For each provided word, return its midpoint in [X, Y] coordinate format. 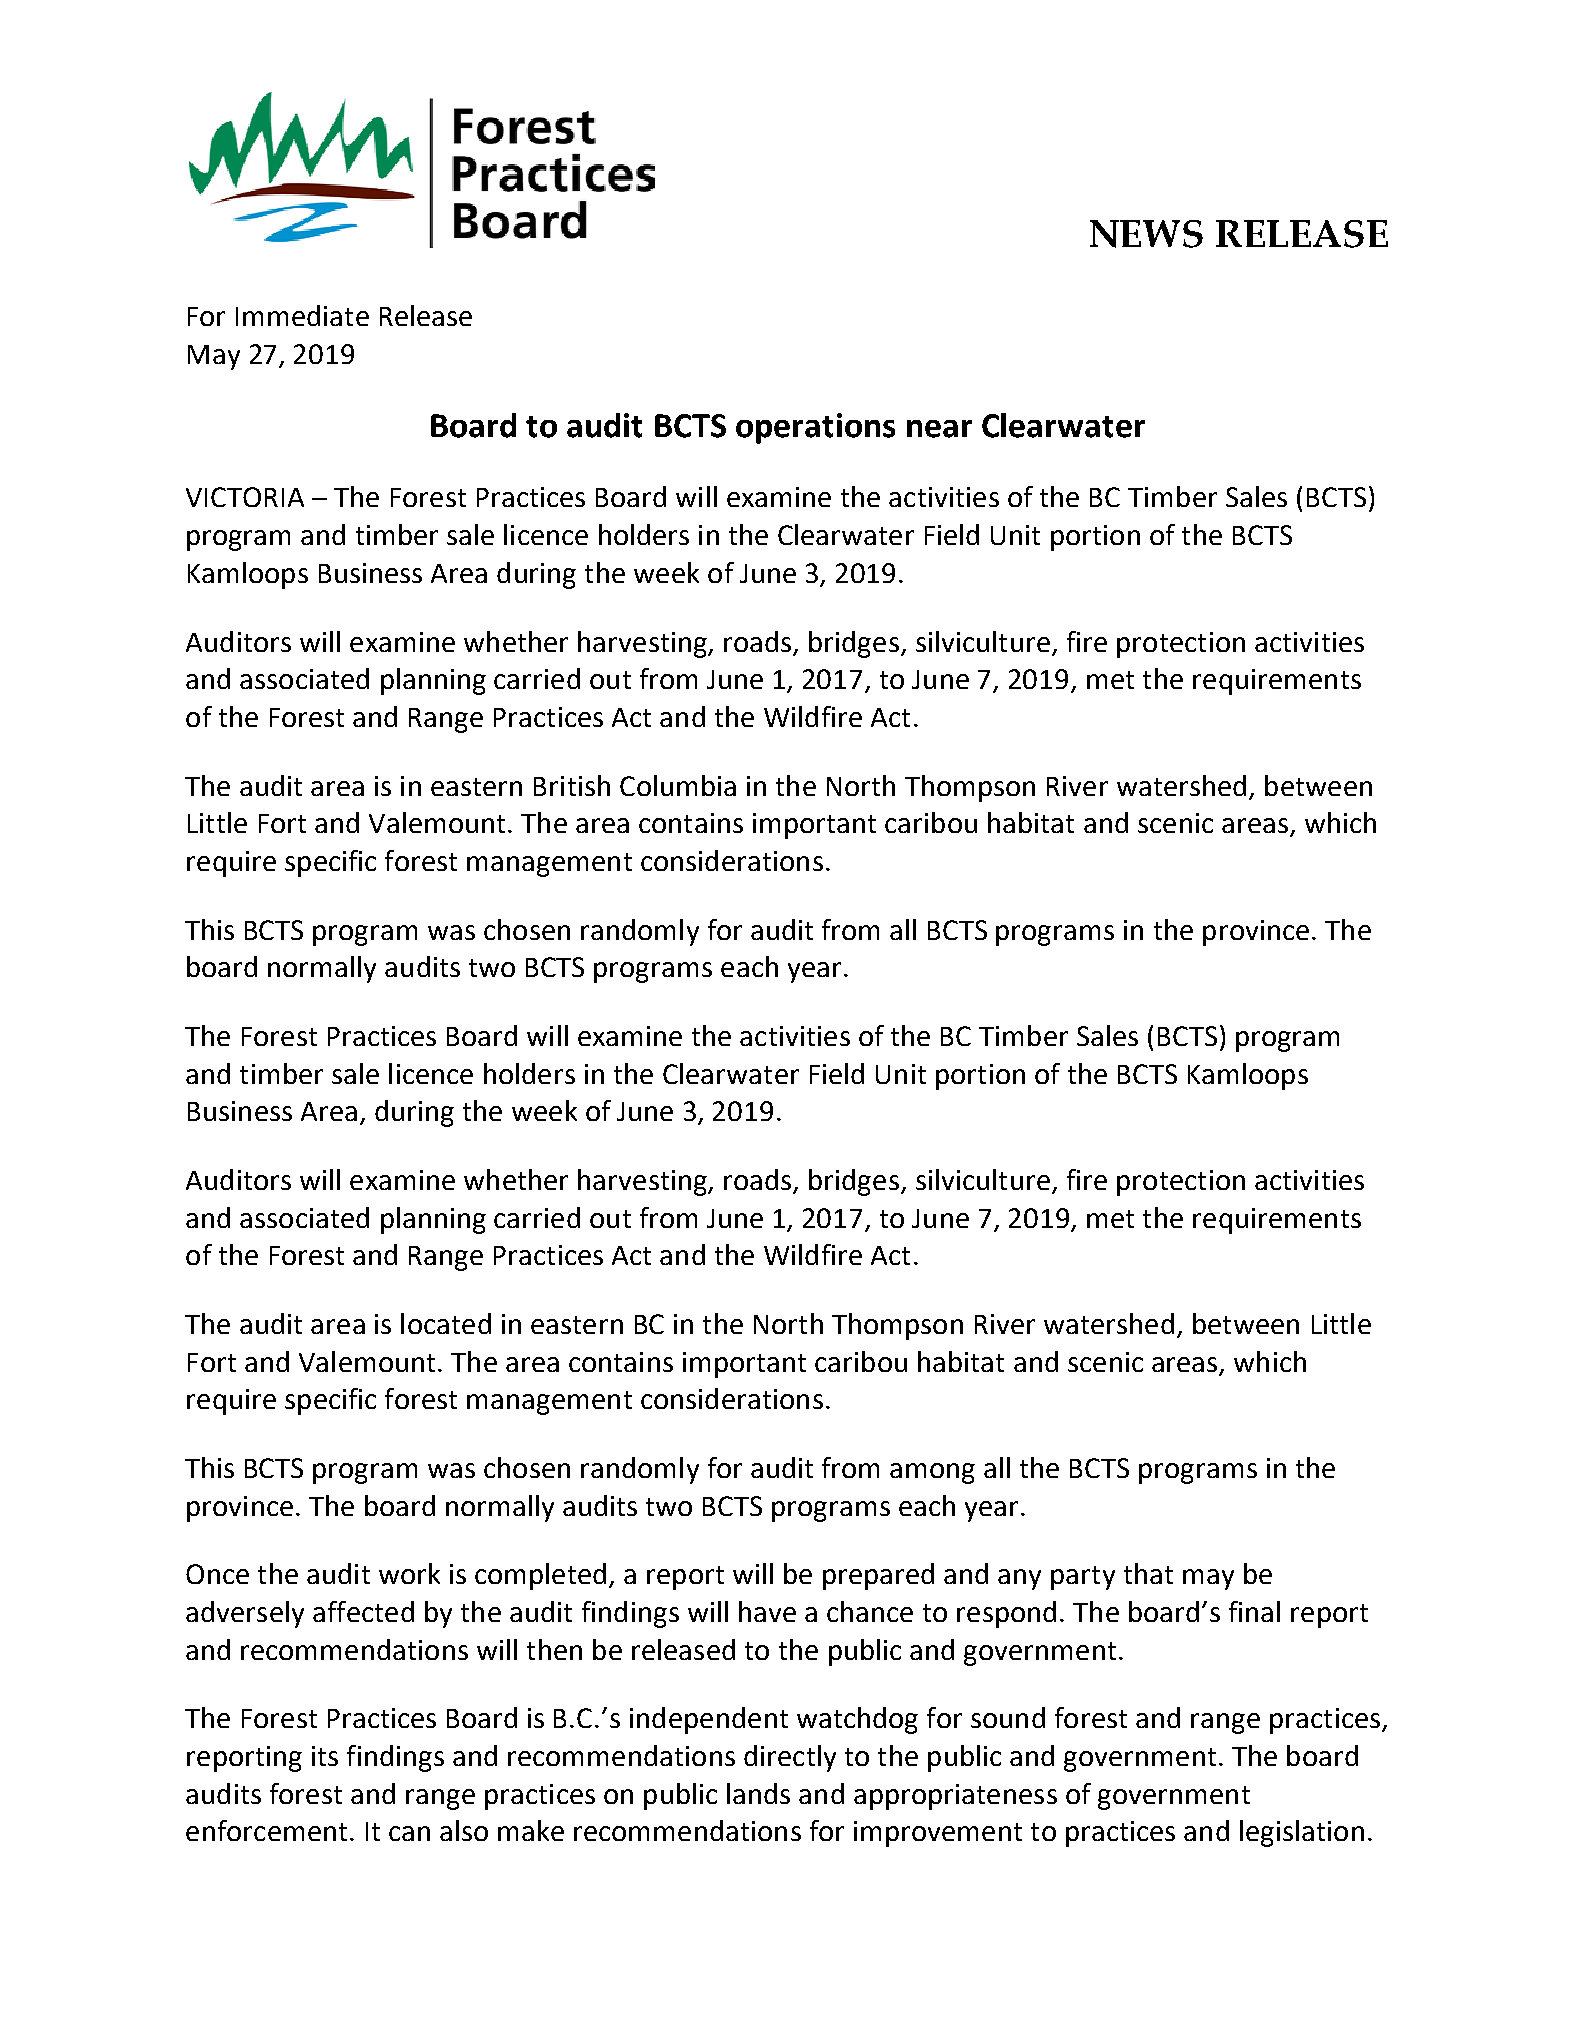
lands [758, 1793]
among [932, 1473]
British [572, 785]
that [1148, 1573]
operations [815, 428]
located [446, 1323]
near [939, 429]
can [409, 1833]
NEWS [1146, 234]
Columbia [678, 785]
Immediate [302, 315]
